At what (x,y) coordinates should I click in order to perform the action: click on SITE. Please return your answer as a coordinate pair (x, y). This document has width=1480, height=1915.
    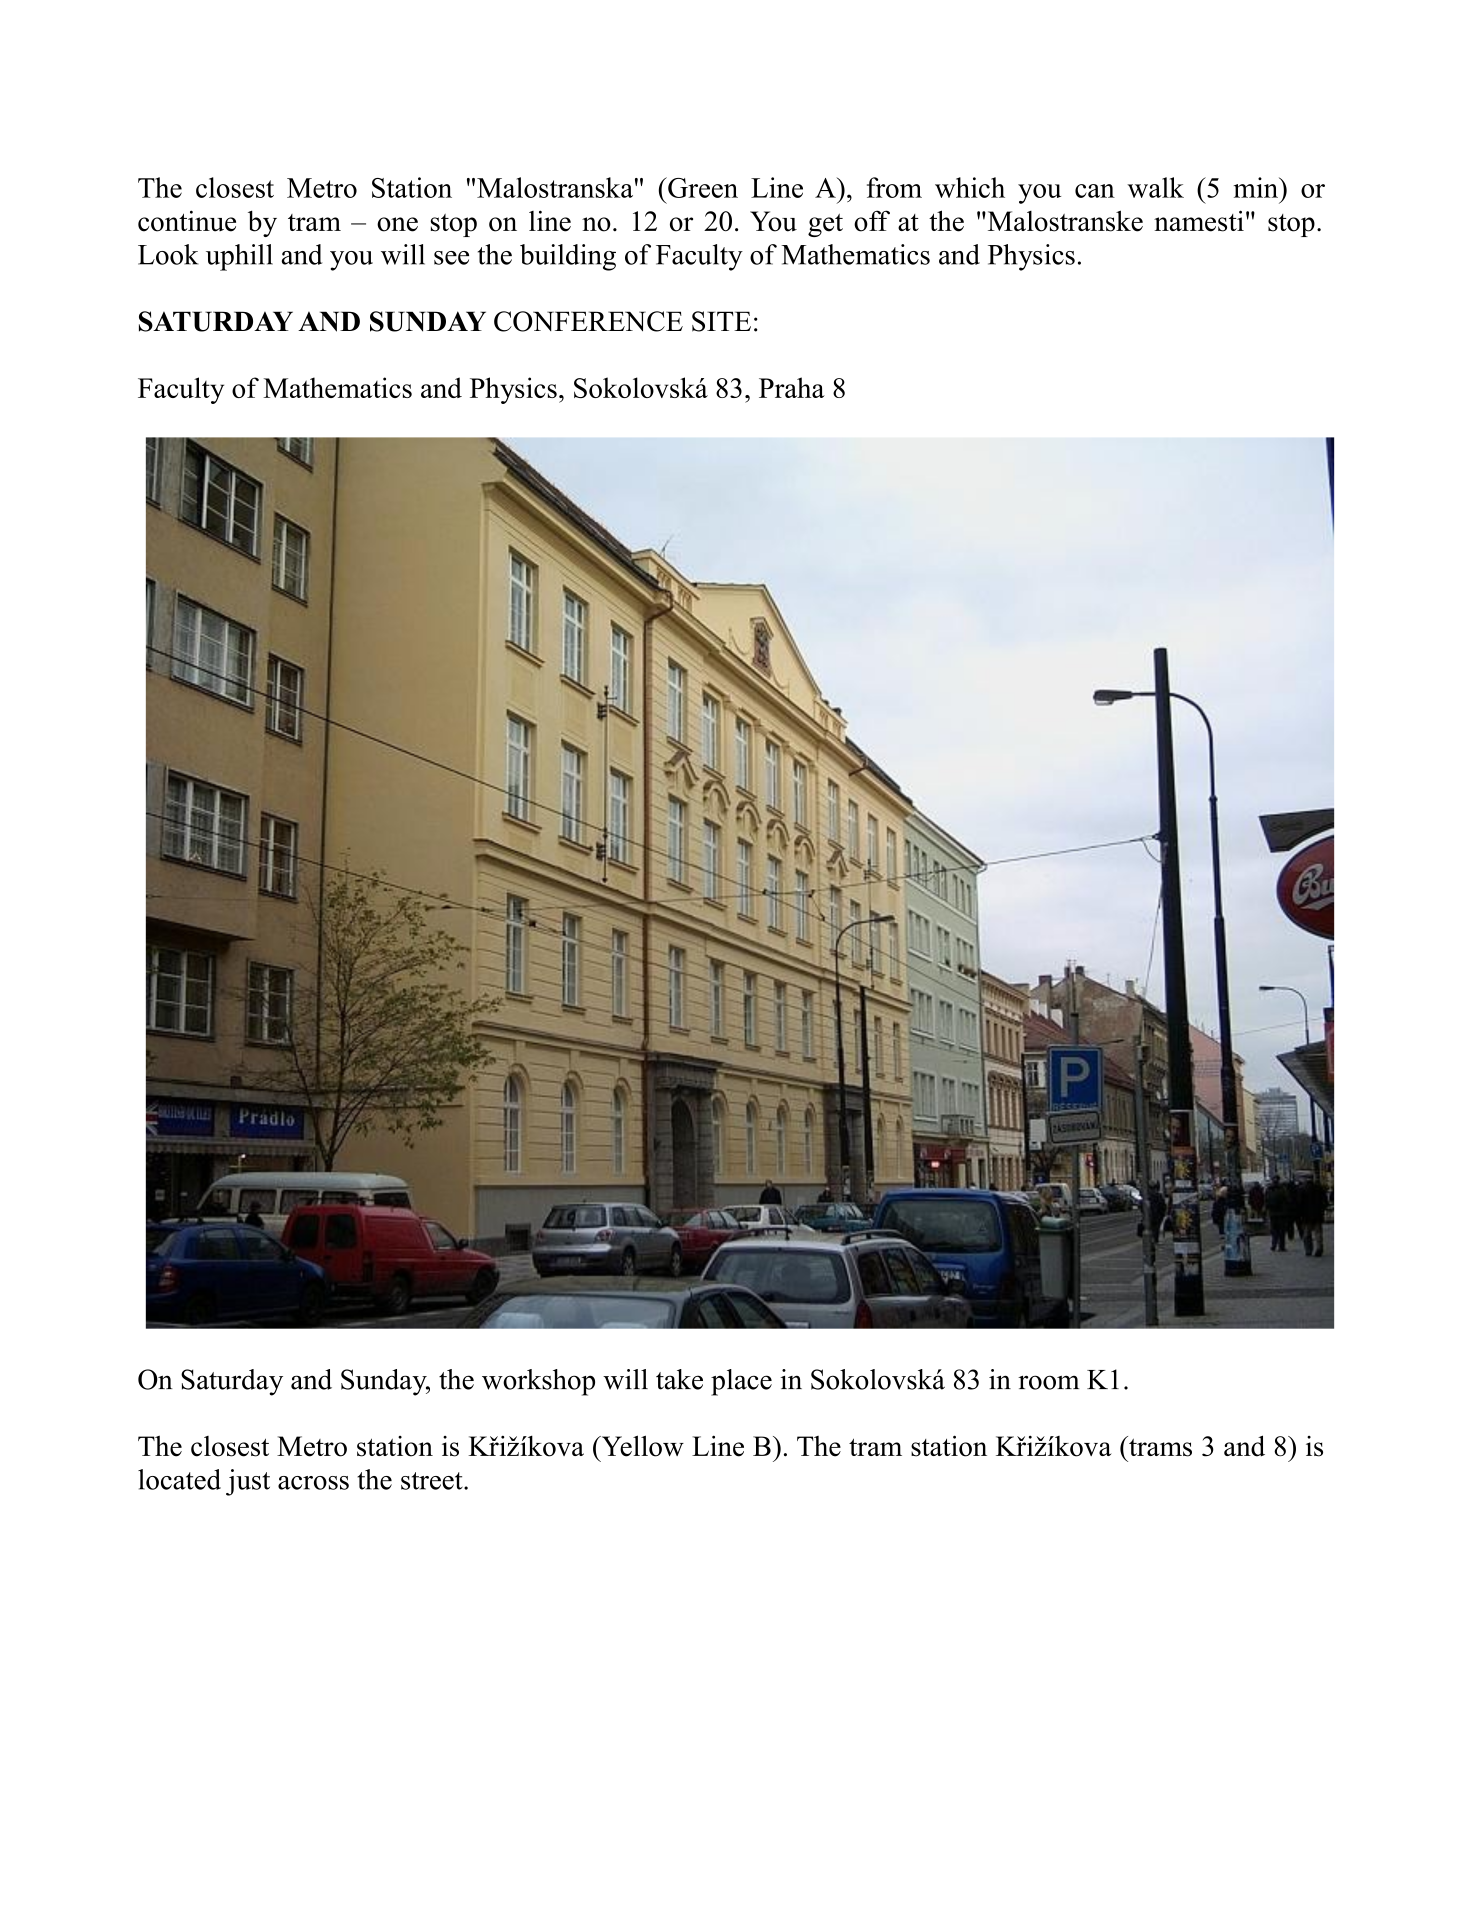
    Looking at the image, I should click on (721, 321).
